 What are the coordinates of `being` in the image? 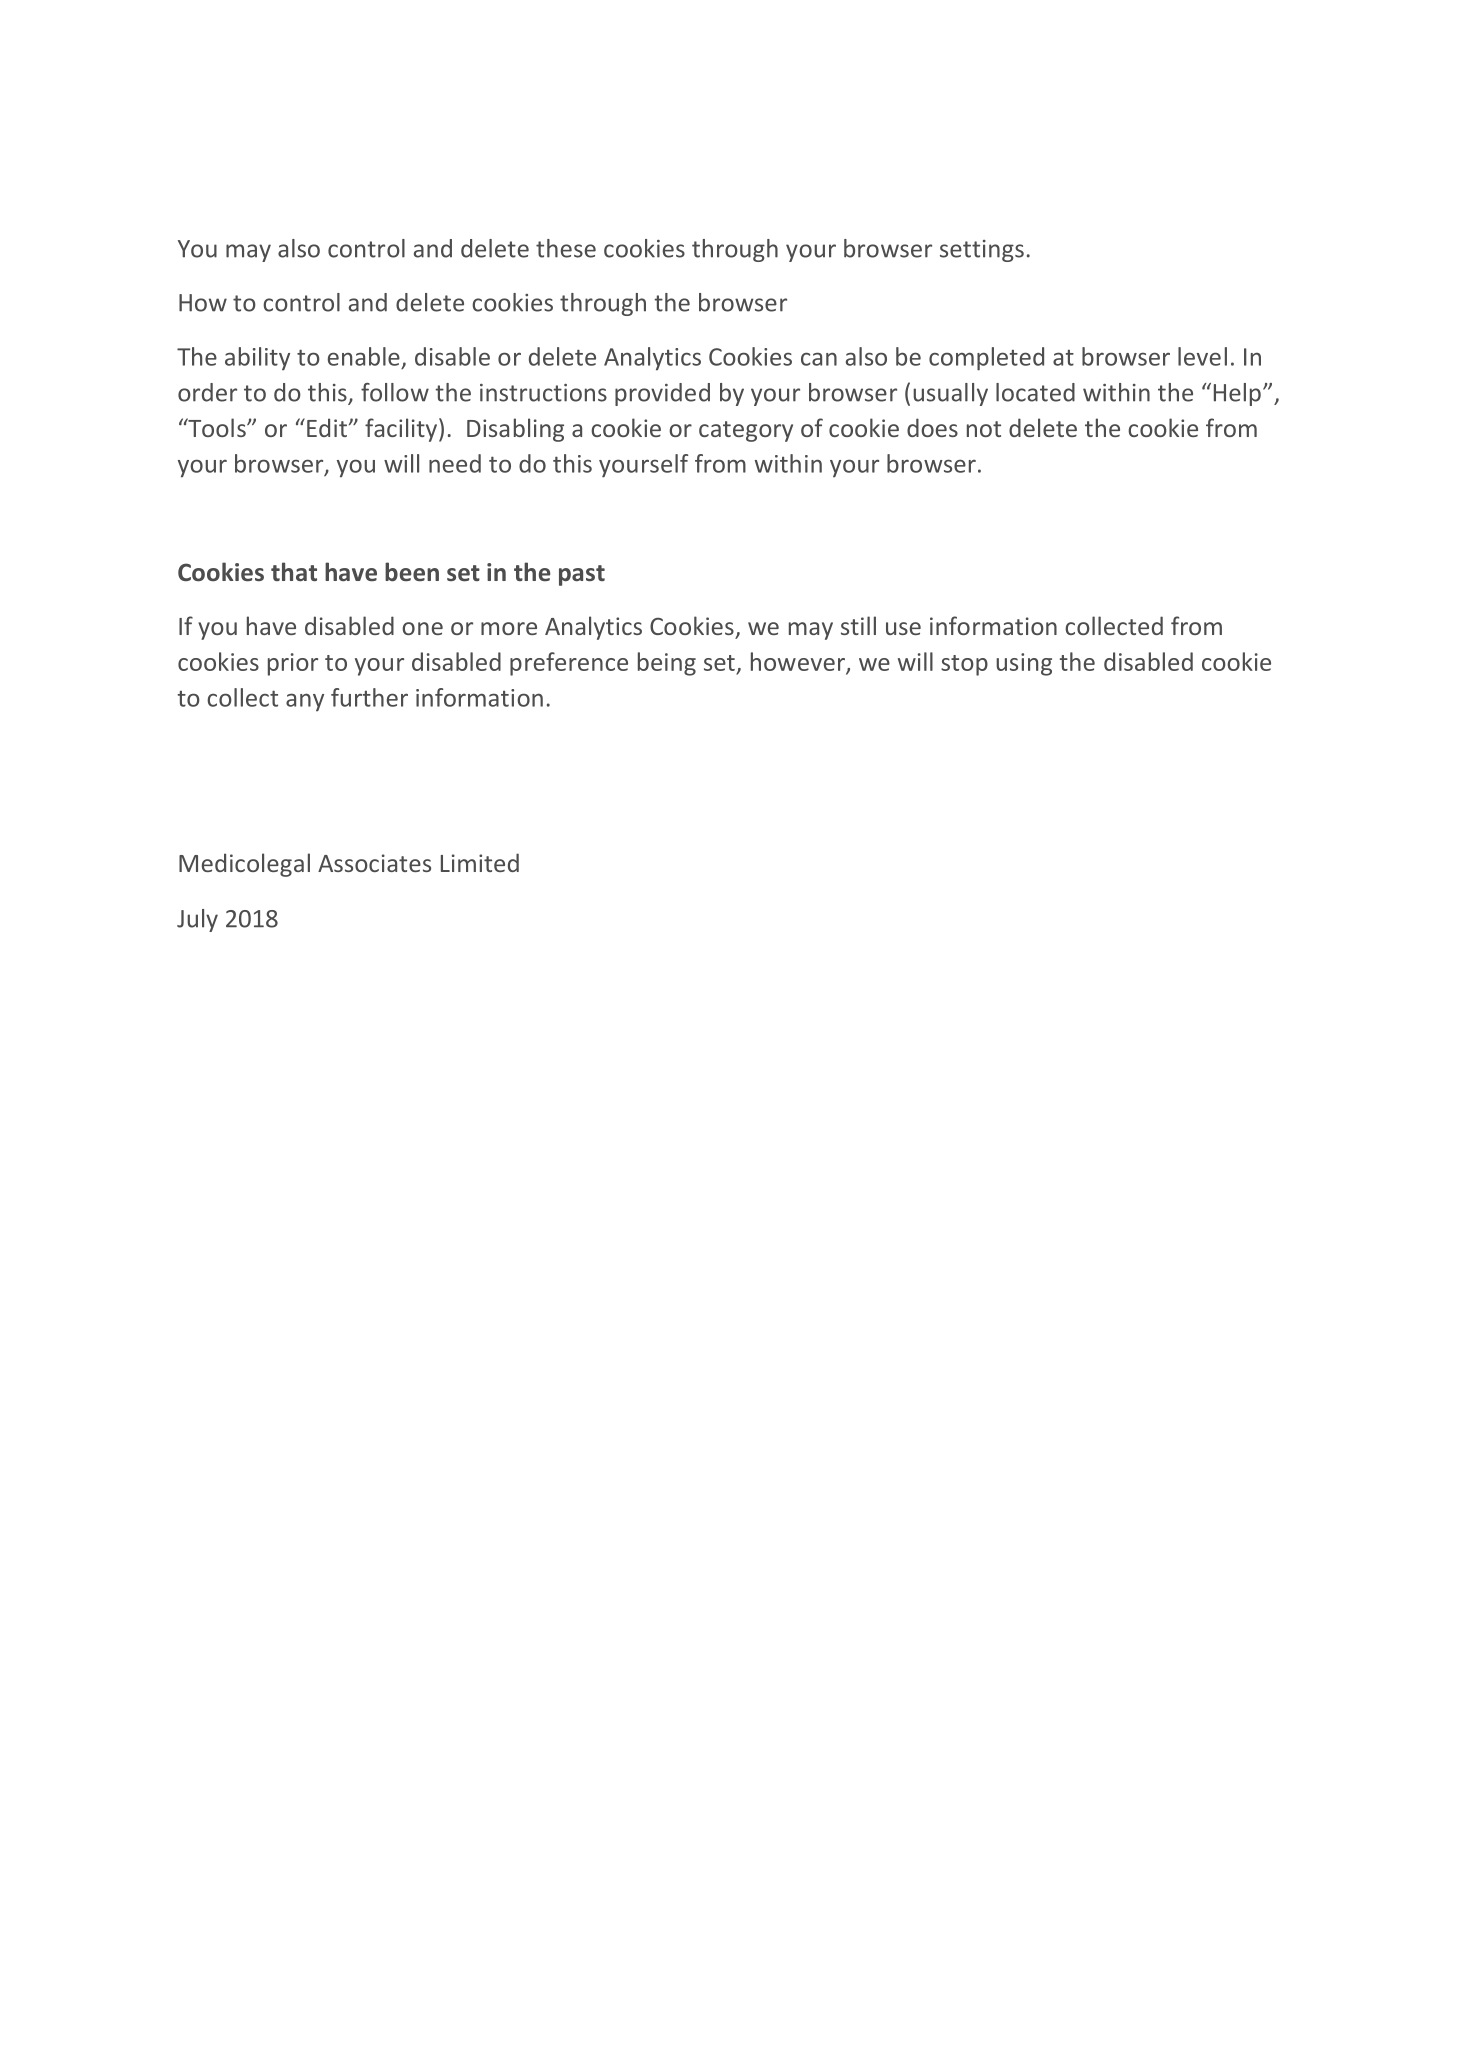 It's located at (667, 664).
